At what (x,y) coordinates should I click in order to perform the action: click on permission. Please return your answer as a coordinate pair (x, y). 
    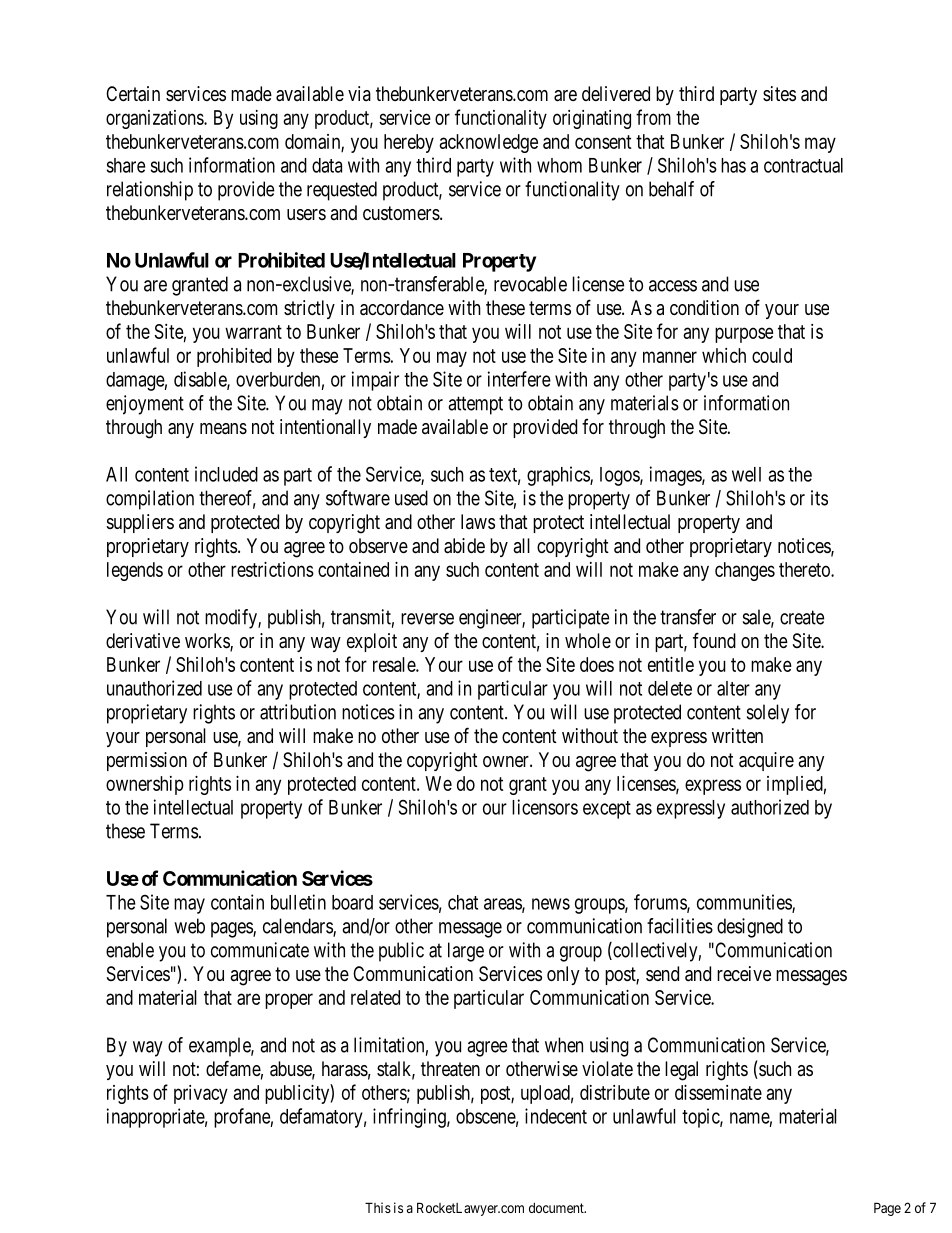
    Looking at the image, I should click on (147, 761).
